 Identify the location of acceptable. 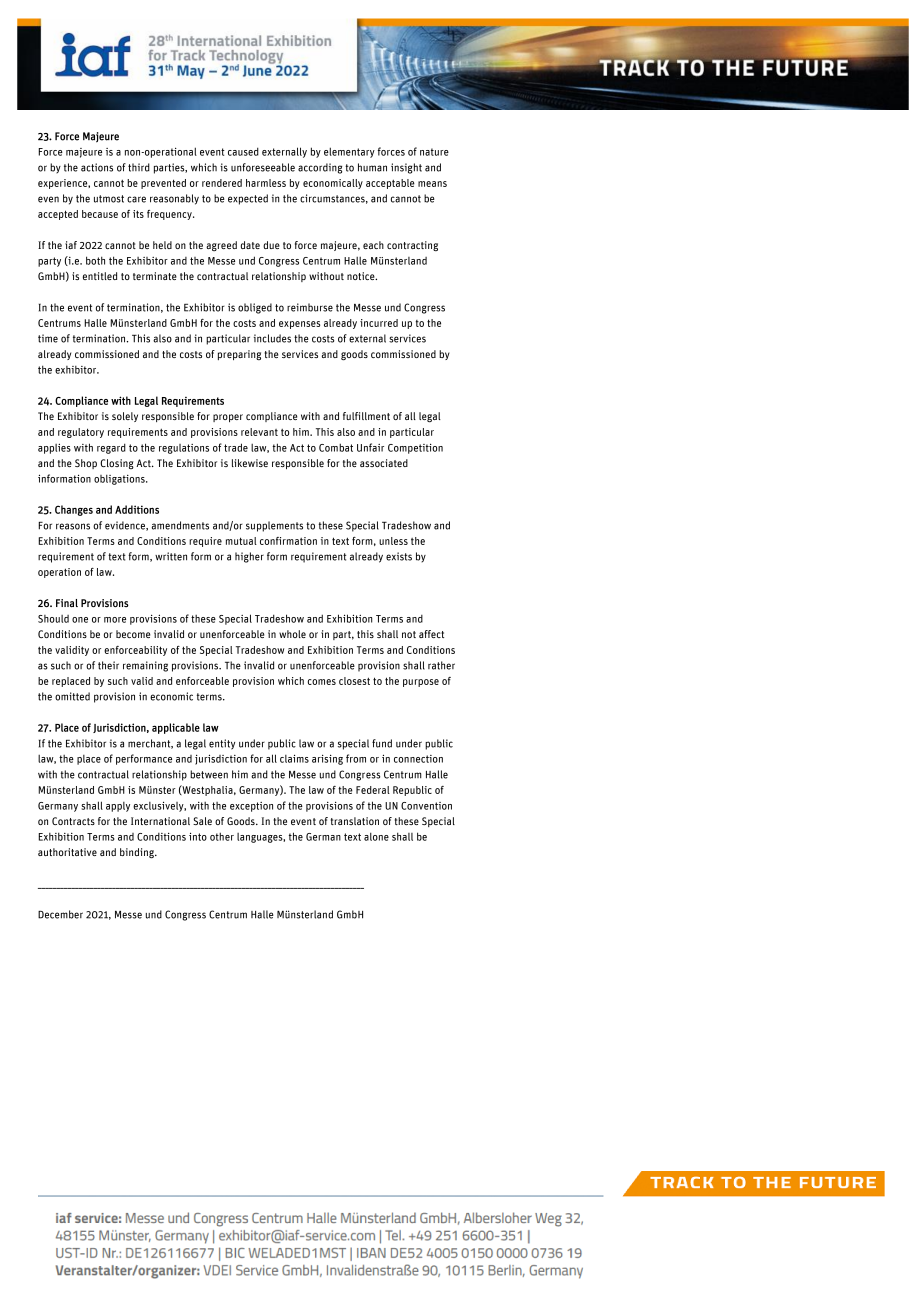
(390, 184).
